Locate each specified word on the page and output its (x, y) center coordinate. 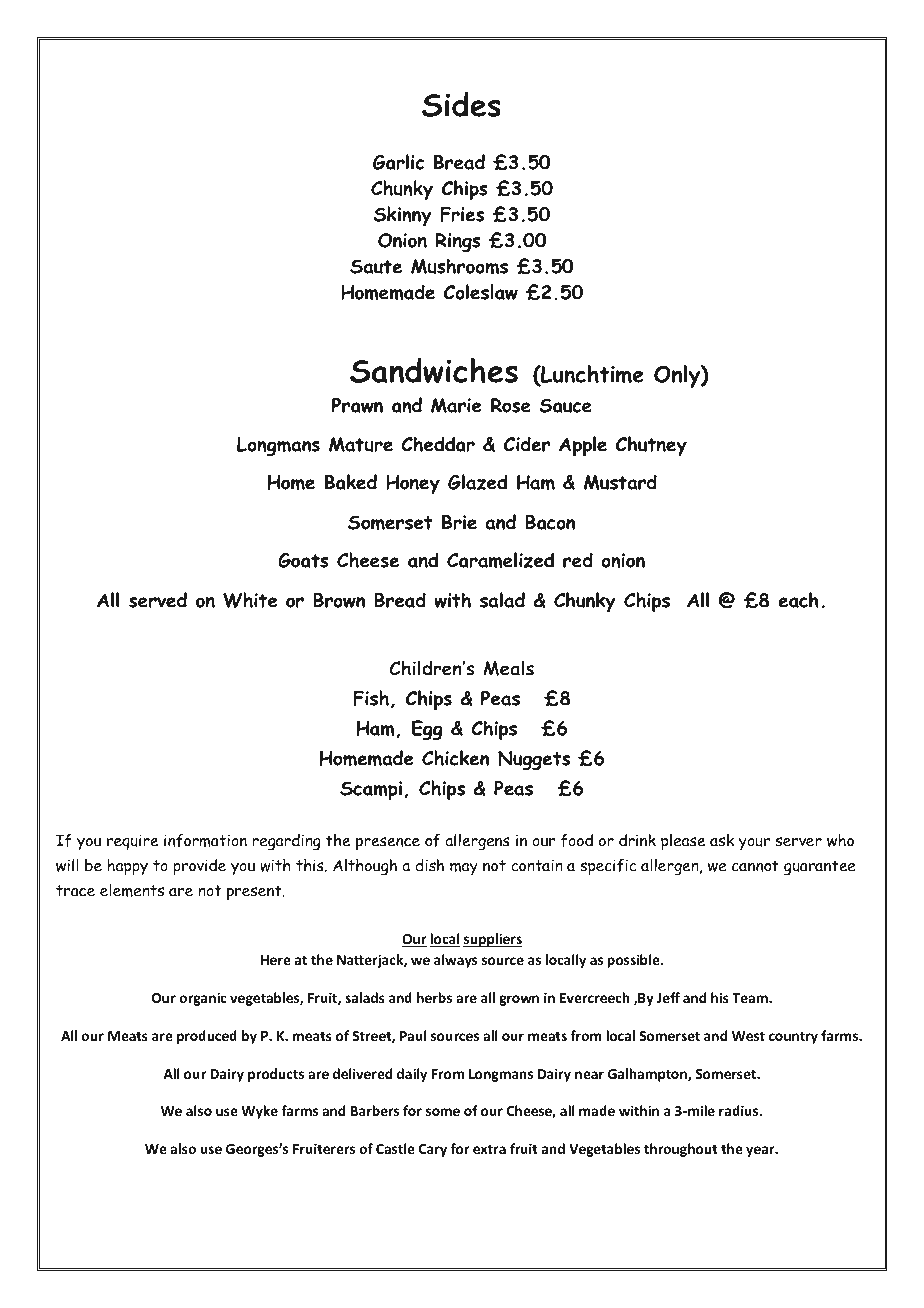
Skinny (403, 216)
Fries (462, 214)
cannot (755, 866)
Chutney (651, 446)
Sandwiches (434, 370)
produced (207, 1037)
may (464, 869)
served (158, 600)
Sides (461, 104)
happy (127, 867)
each (798, 600)
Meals (508, 668)
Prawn (357, 405)
